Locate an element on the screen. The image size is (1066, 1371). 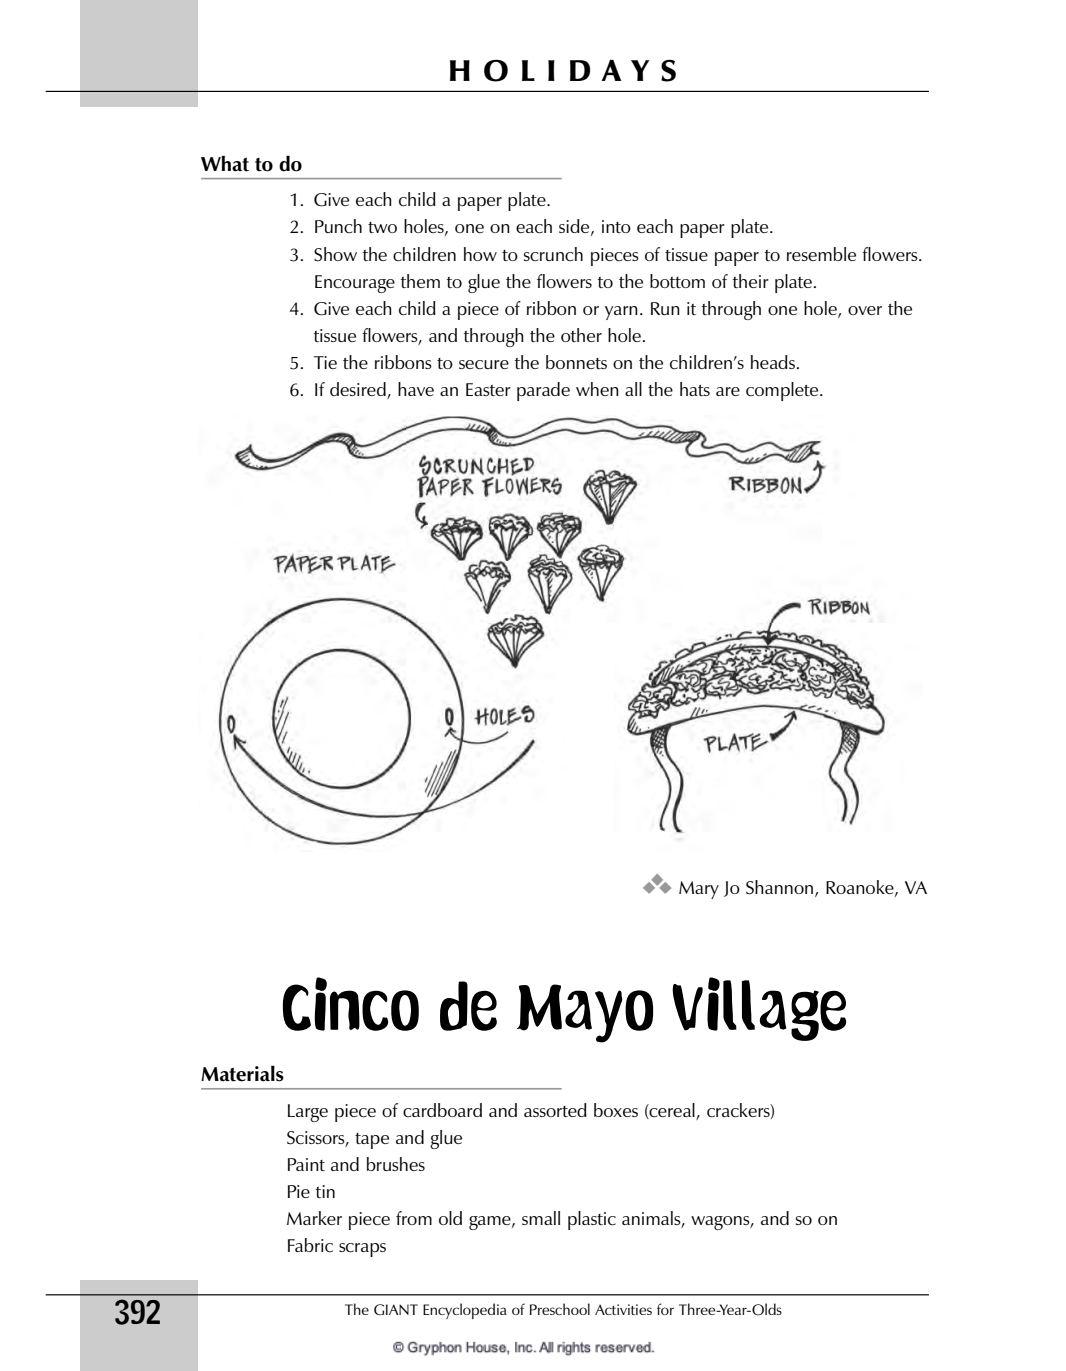
Mayo is located at coordinates (585, 1013).
